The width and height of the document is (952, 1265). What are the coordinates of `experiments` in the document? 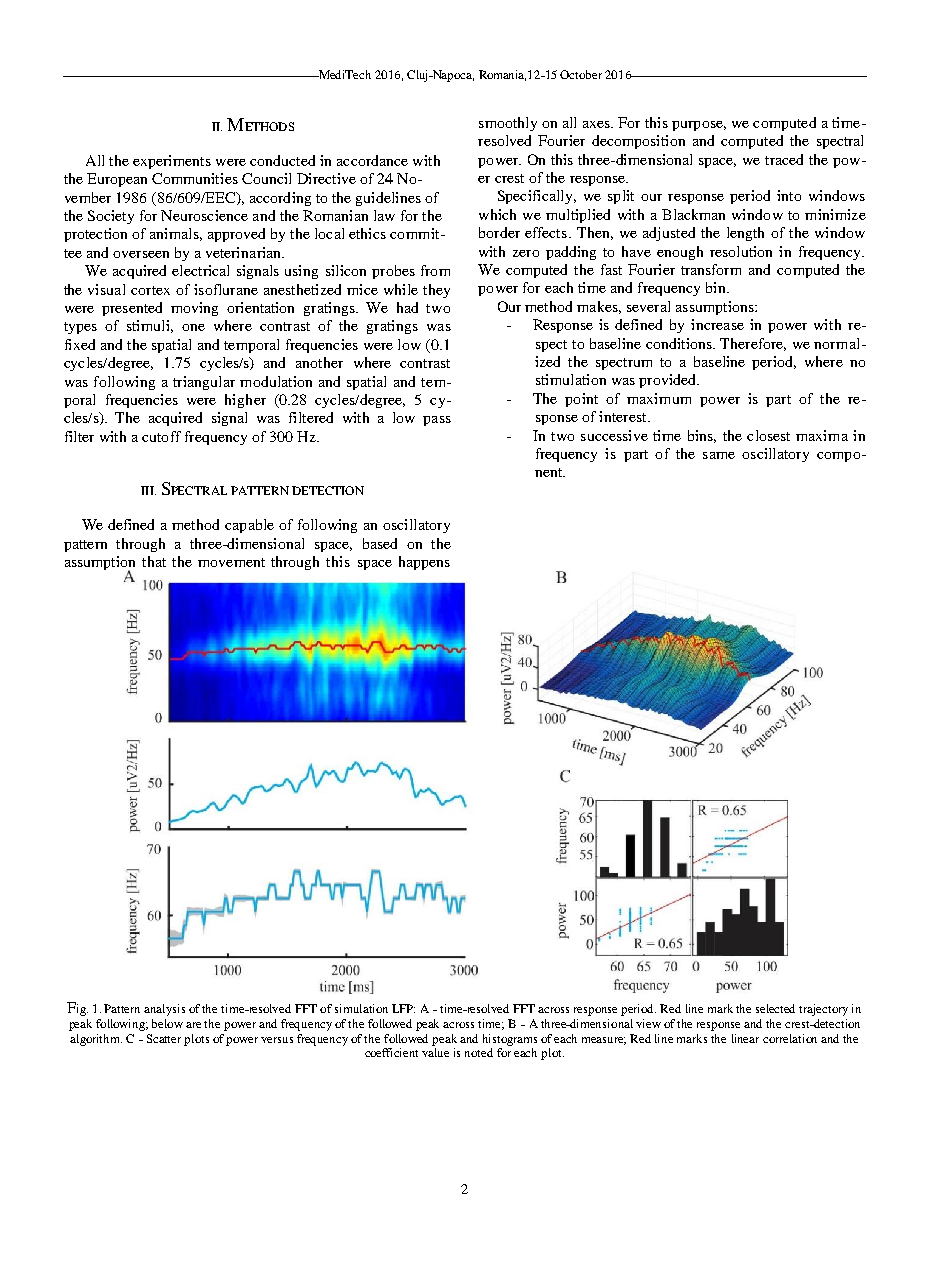 It's located at (172, 162).
